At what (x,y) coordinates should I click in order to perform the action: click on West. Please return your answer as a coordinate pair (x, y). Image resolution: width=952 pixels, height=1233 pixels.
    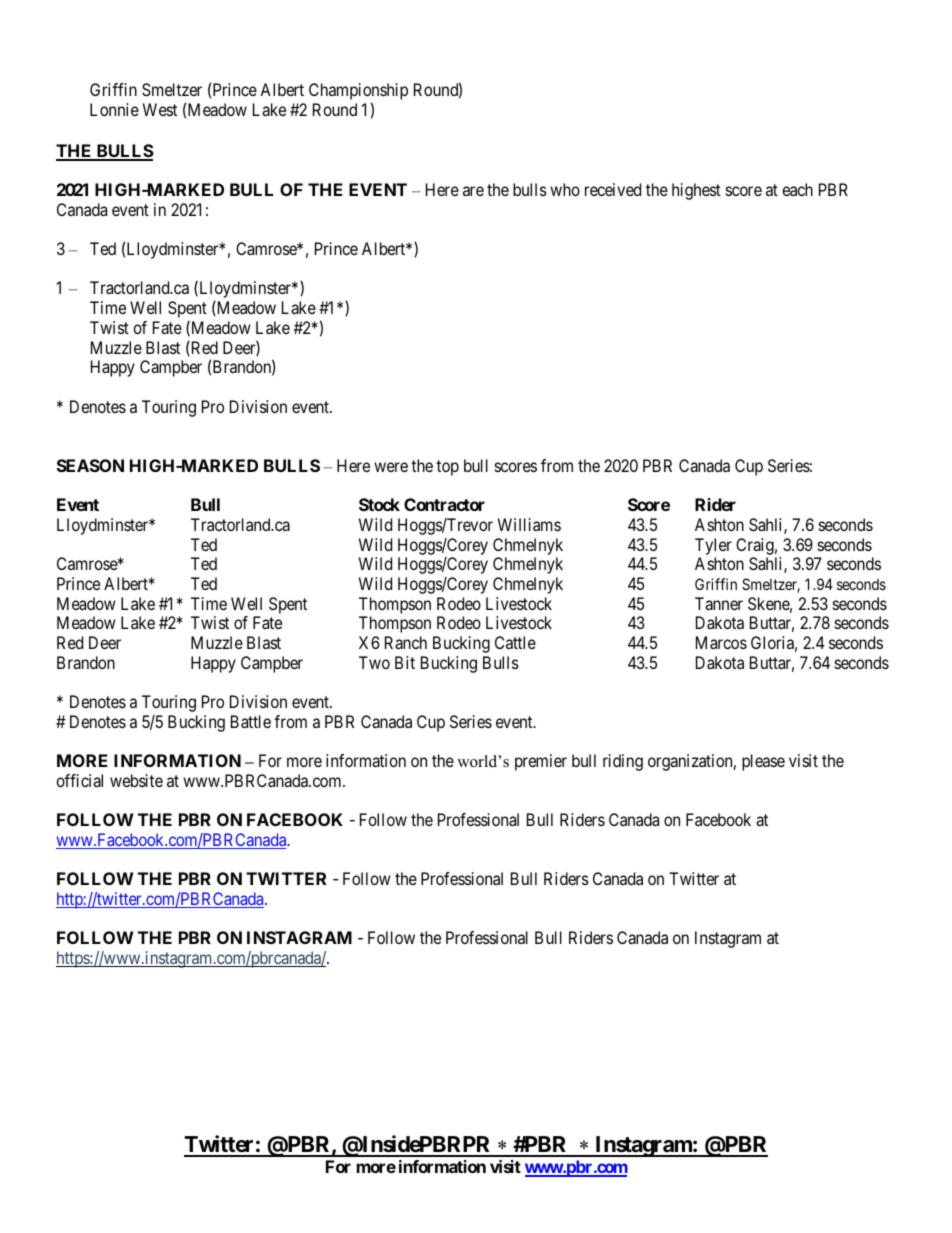
    Looking at the image, I should click on (160, 109).
